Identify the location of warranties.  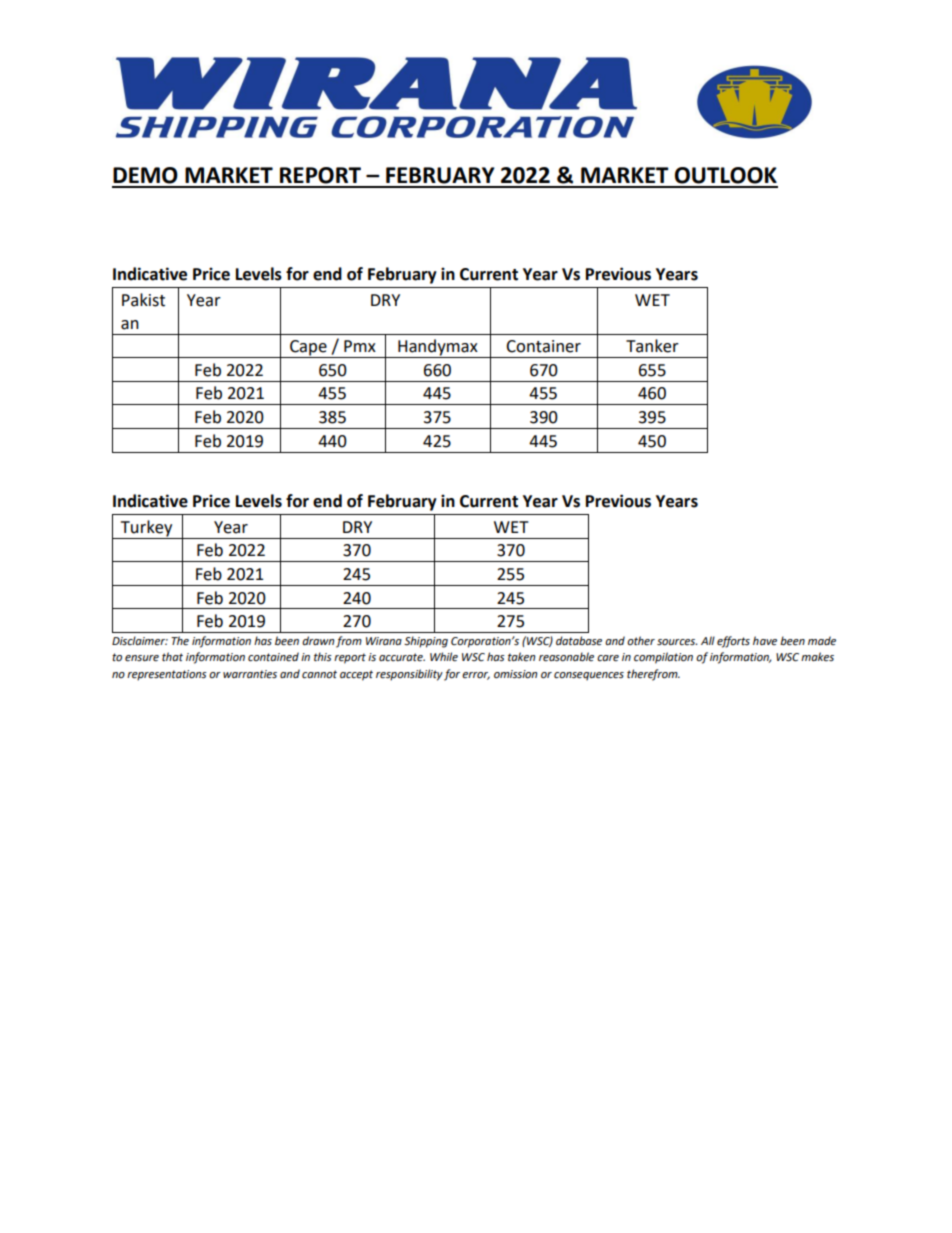
(250, 674).
